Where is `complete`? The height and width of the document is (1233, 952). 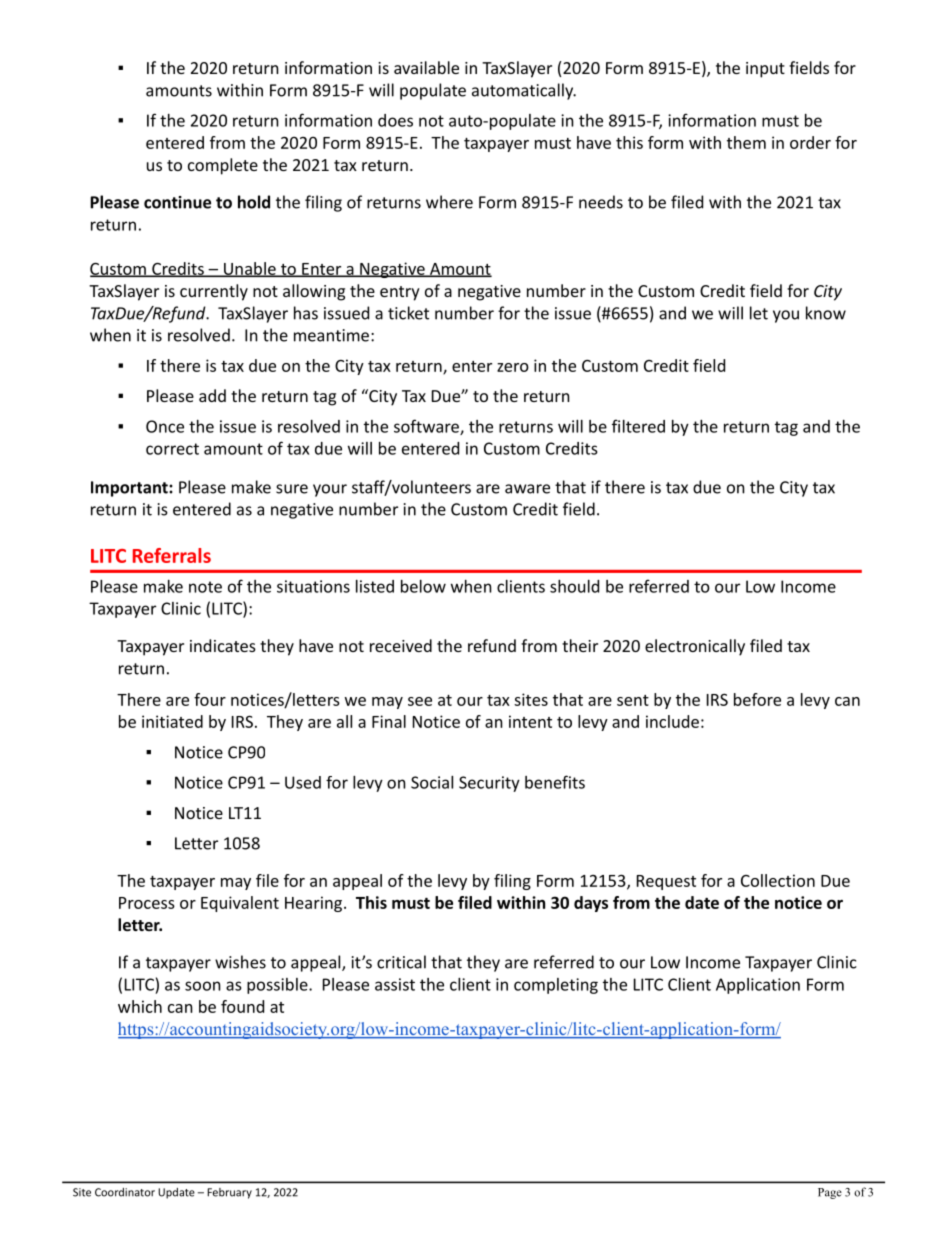 complete is located at coordinates (223, 166).
